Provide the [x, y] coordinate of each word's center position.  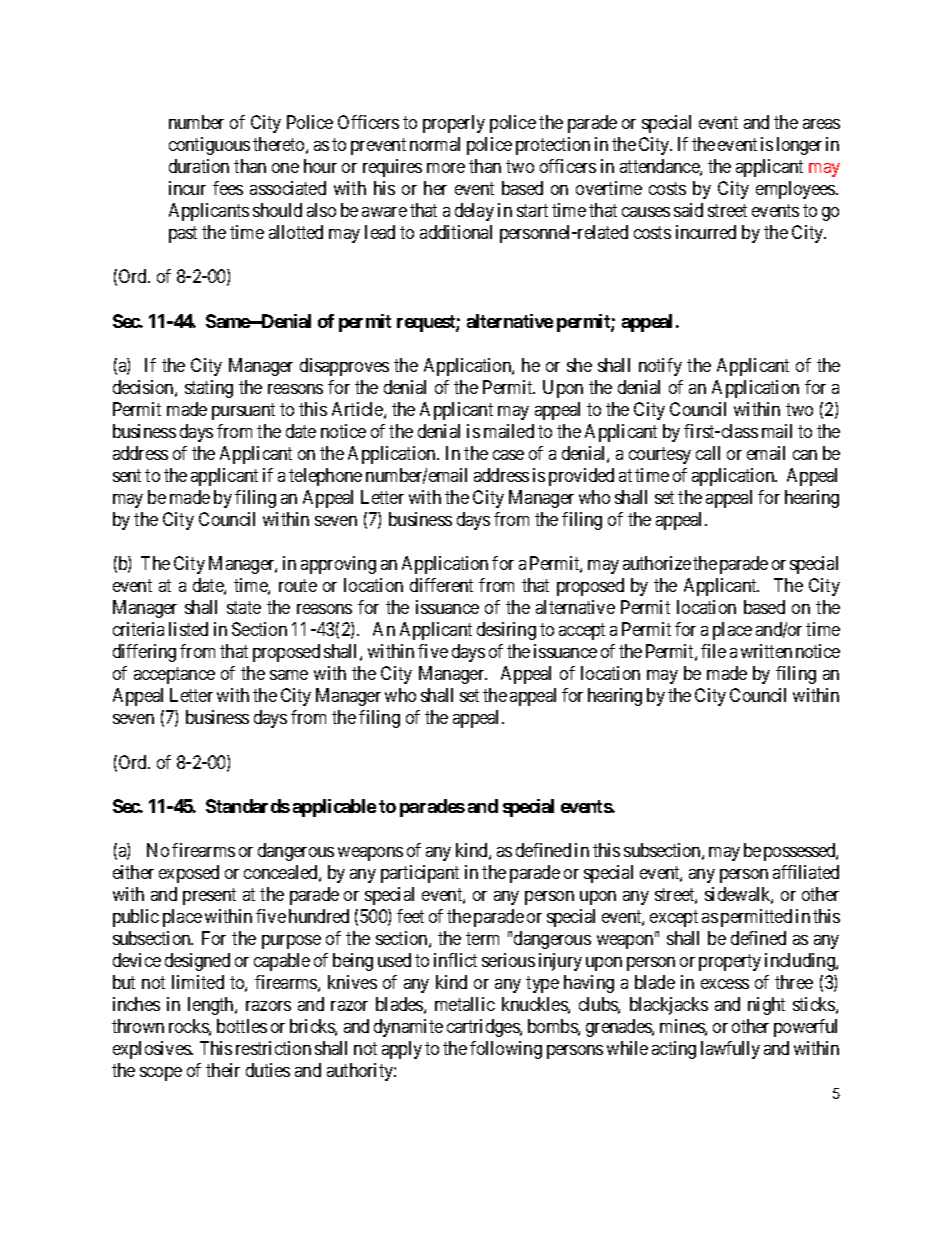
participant [420, 874]
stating [209, 389]
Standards [248, 806]
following [506, 1050]
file [713, 651]
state [244, 607]
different [441, 585]
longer [799, 146]
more [446, 168]
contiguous [209, 146]
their [223, 1070]
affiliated [806, 872]
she [579, 365]
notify [660, 367]
